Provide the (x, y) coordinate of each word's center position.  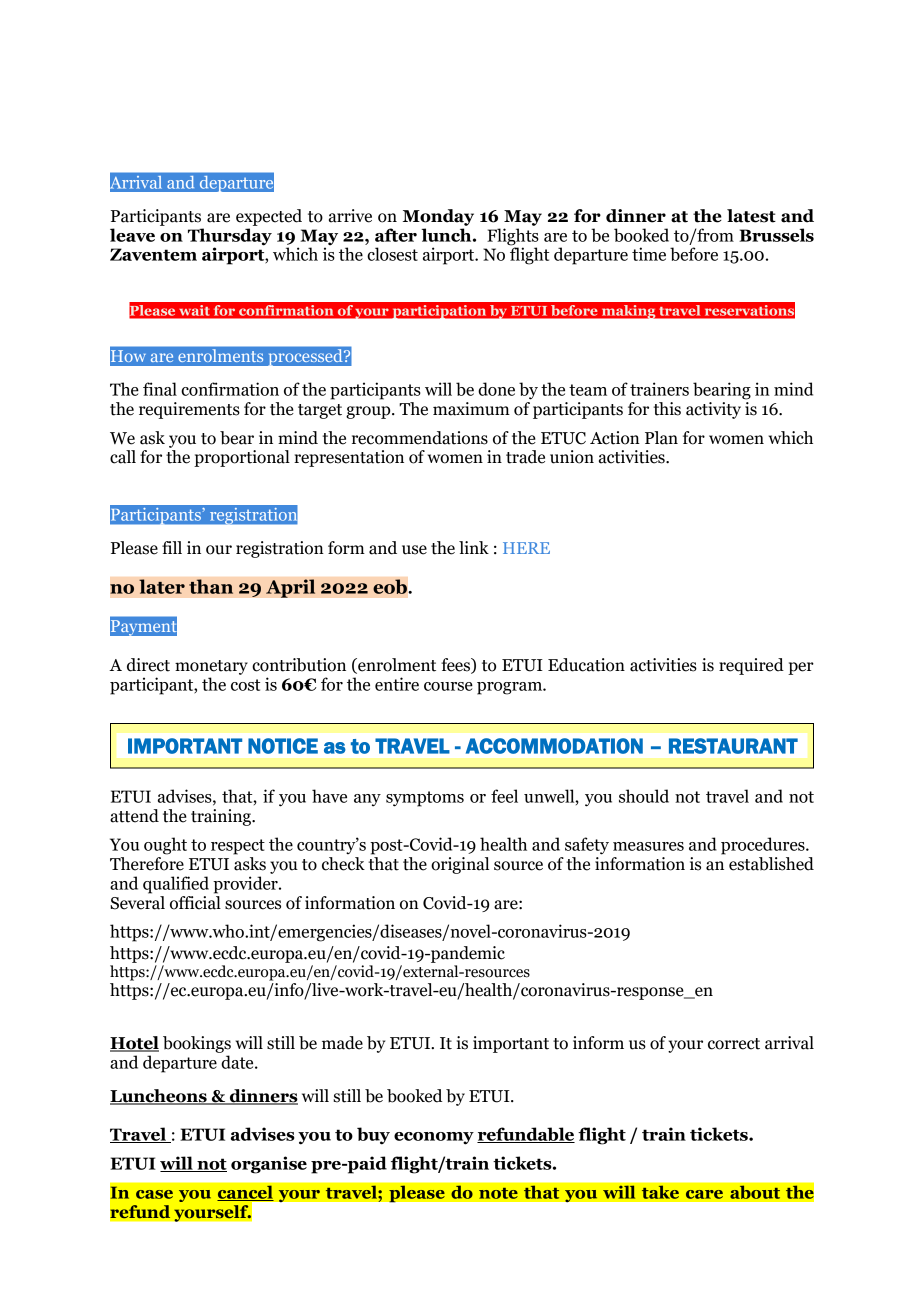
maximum (471, 409)
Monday (438, 217)
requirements (189, 410)
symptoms (425, 799)
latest (751, 216)
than (211, 586)
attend (134, 816)
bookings (197, 1044)
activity (713, 410)
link (474, 547)
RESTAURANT (733, 746)
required (751, 666)
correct (734, 1044)
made (342, 1043)
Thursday (230, 237)
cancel (245, 1193)
